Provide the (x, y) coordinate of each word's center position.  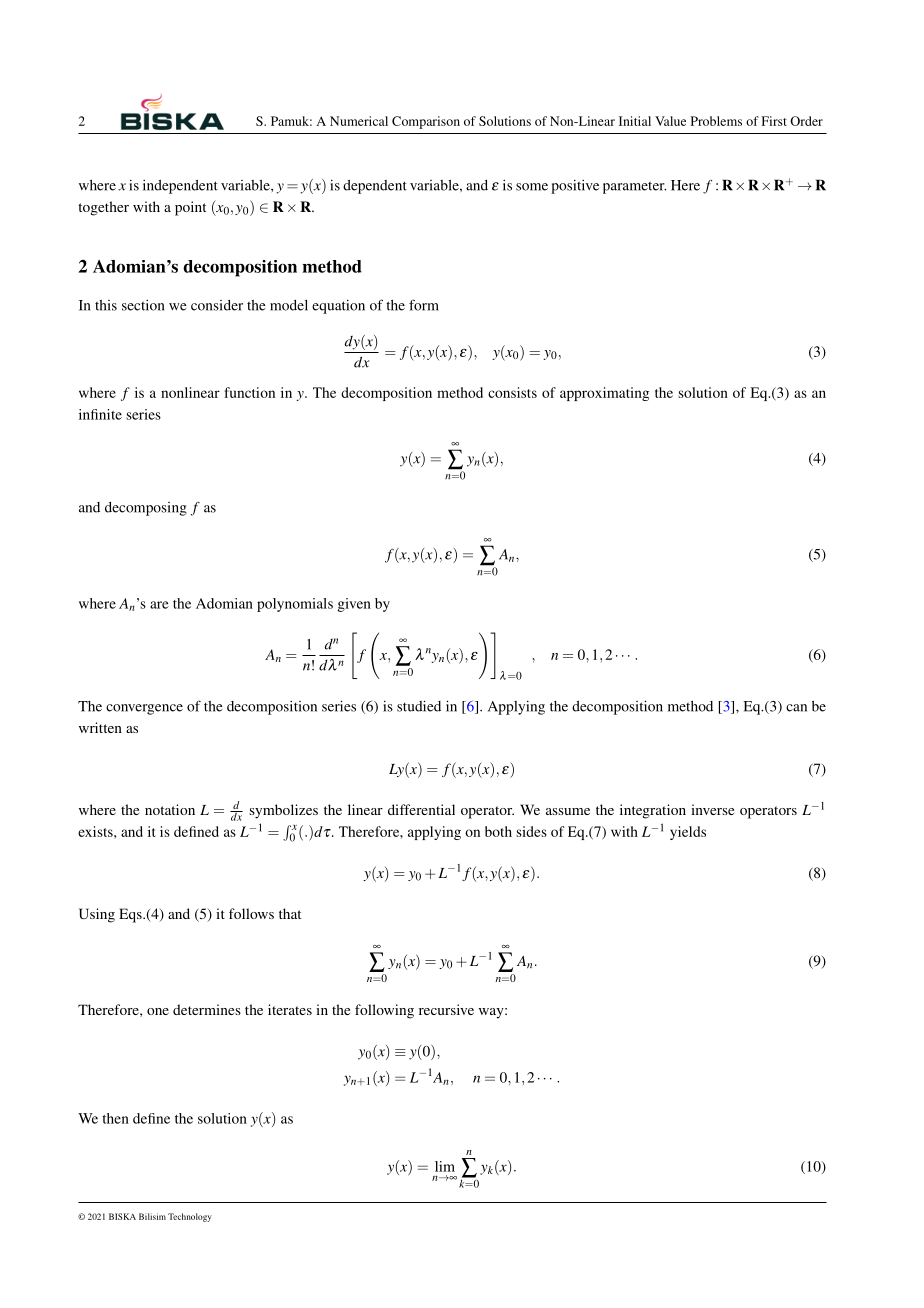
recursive (446, 1009)
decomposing (146, 509)
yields (688, 833)
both (498, 831)
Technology (190, 1217)
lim (445, 1166)
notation (170, 809)
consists (512, 392)
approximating (604, 394)
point (190, 208)
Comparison (426, 122)
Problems (716, 121)
